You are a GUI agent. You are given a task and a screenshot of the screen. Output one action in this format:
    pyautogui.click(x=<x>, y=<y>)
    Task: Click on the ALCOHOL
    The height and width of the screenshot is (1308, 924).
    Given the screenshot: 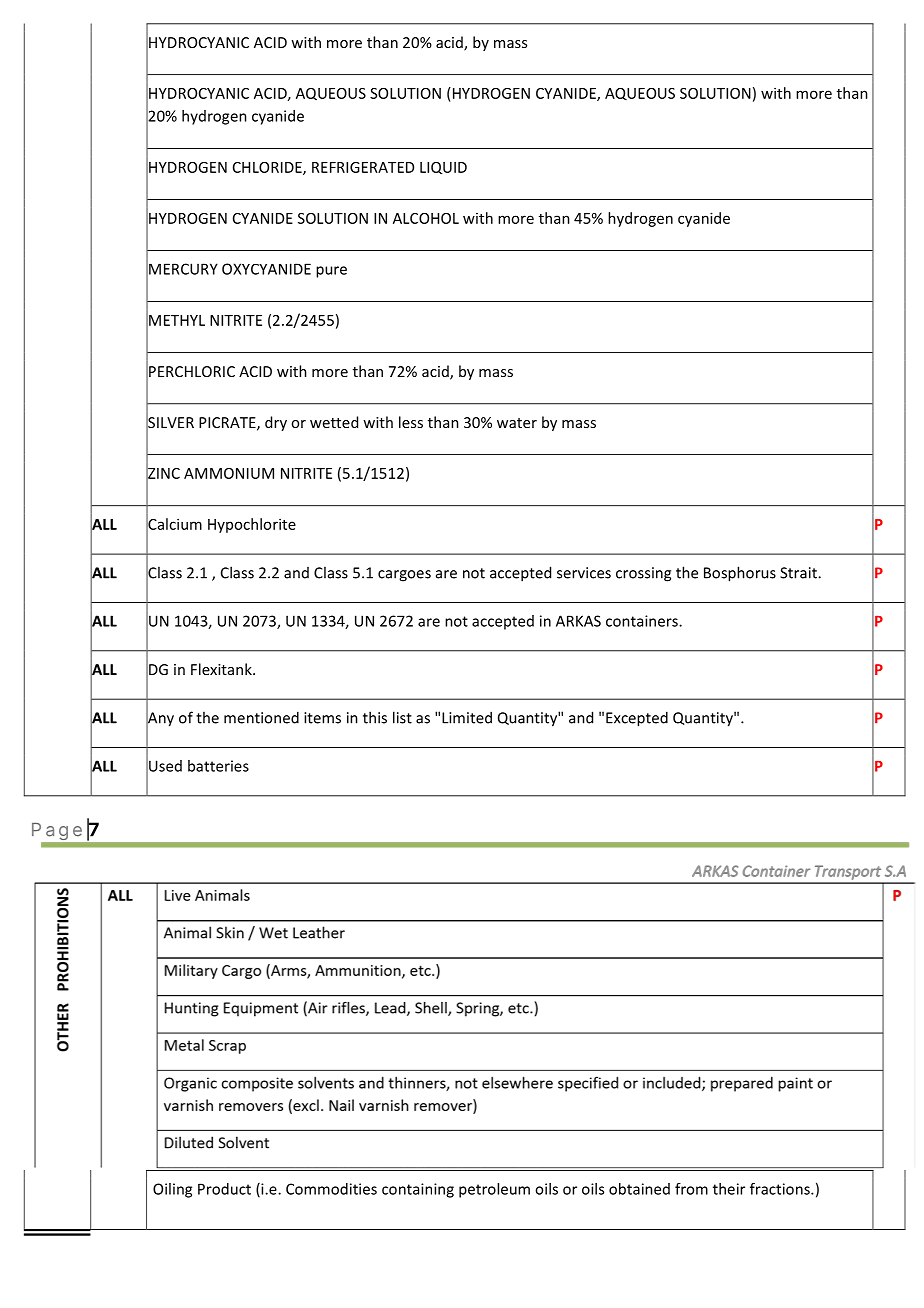 What is the action you would take?
    pyautogui.click(x=426, y=218)
